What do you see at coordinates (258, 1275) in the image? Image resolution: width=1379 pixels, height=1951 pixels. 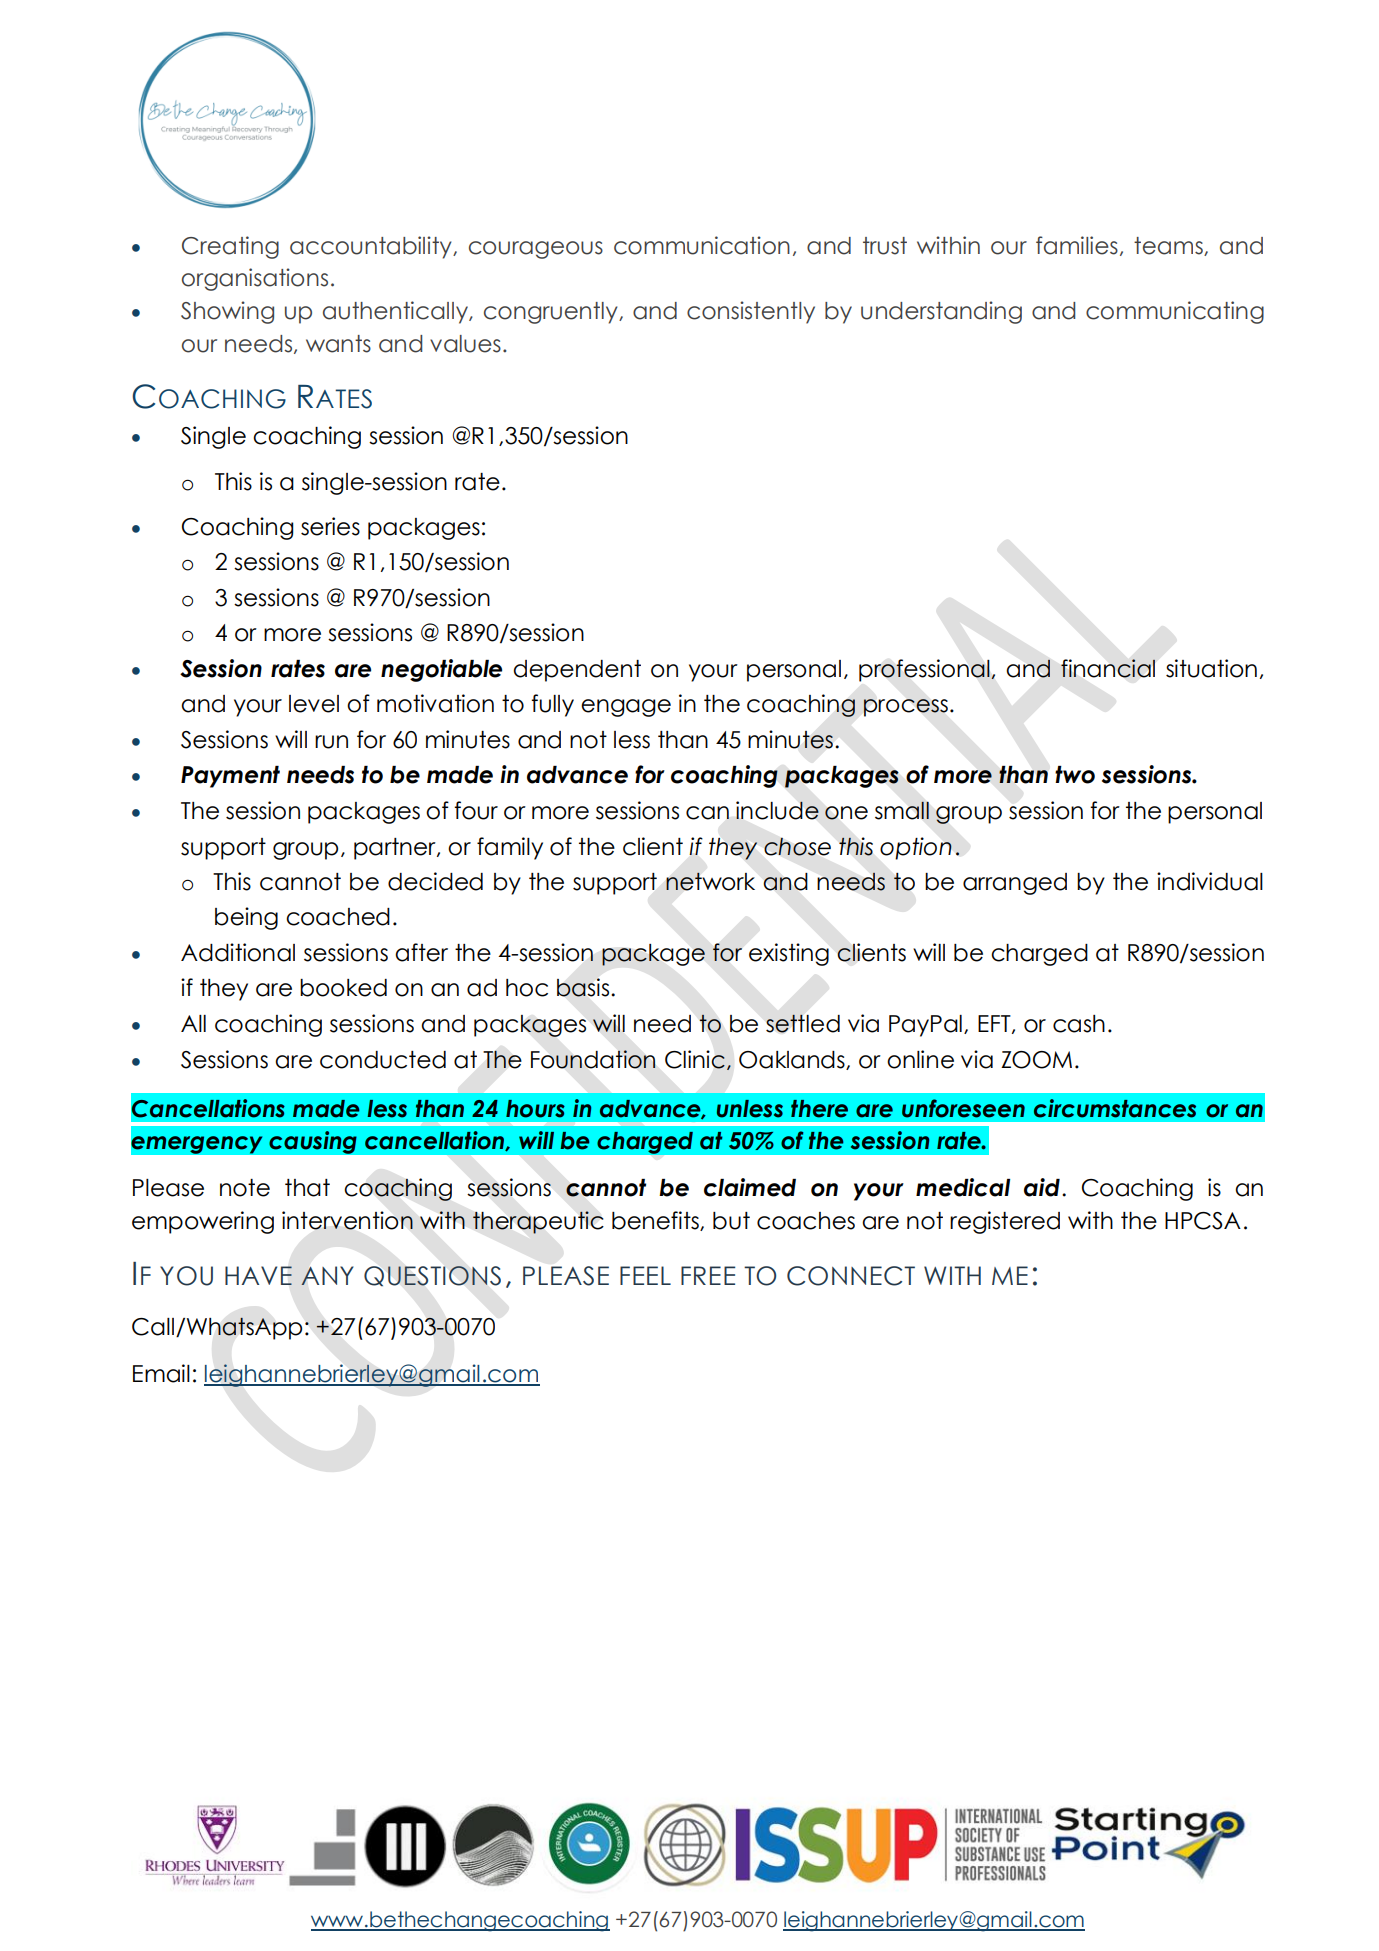 I see `HAVE` at bounding box center [258, 1275].
